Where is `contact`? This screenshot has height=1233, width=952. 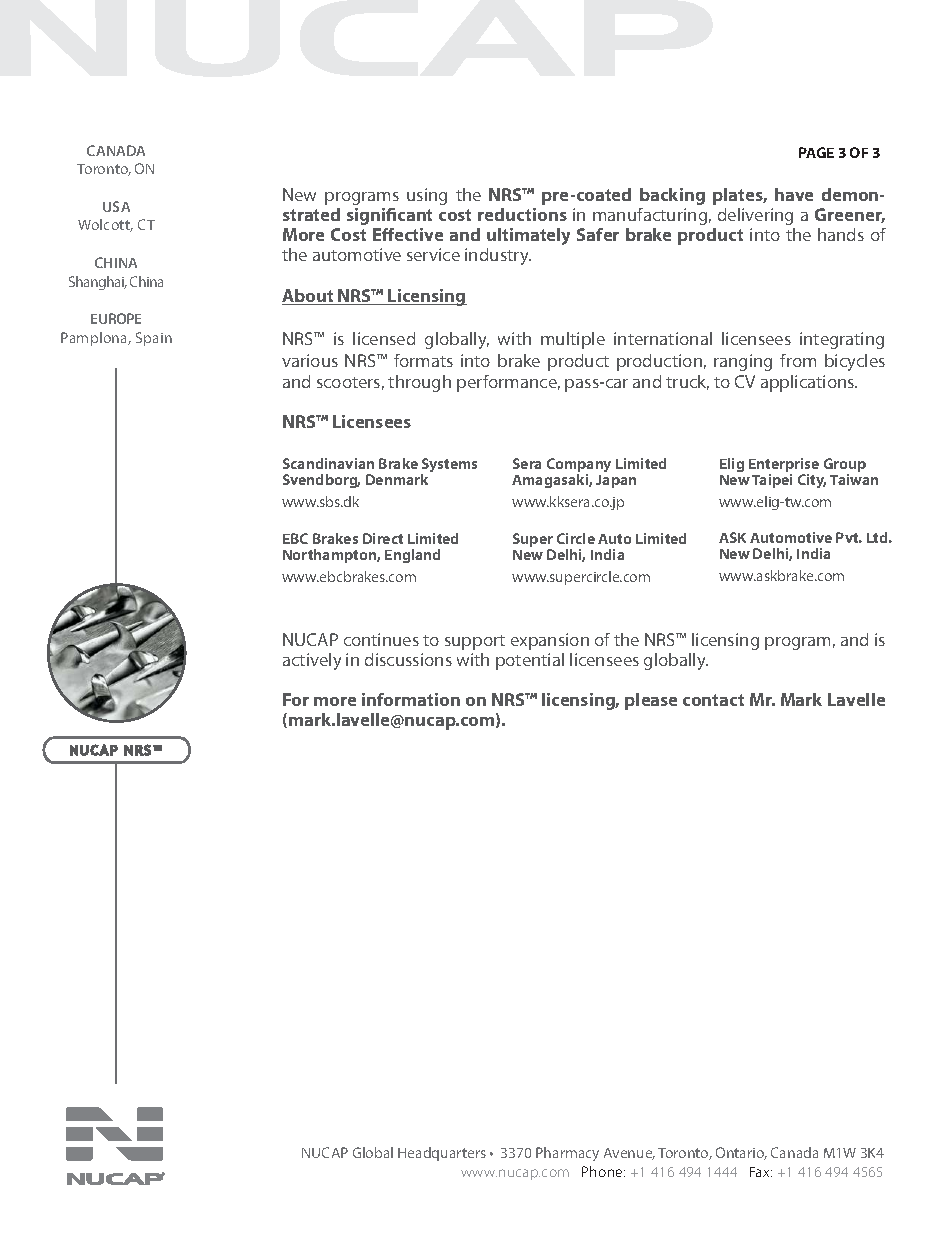 contact is located at coordinates (713, 700).
